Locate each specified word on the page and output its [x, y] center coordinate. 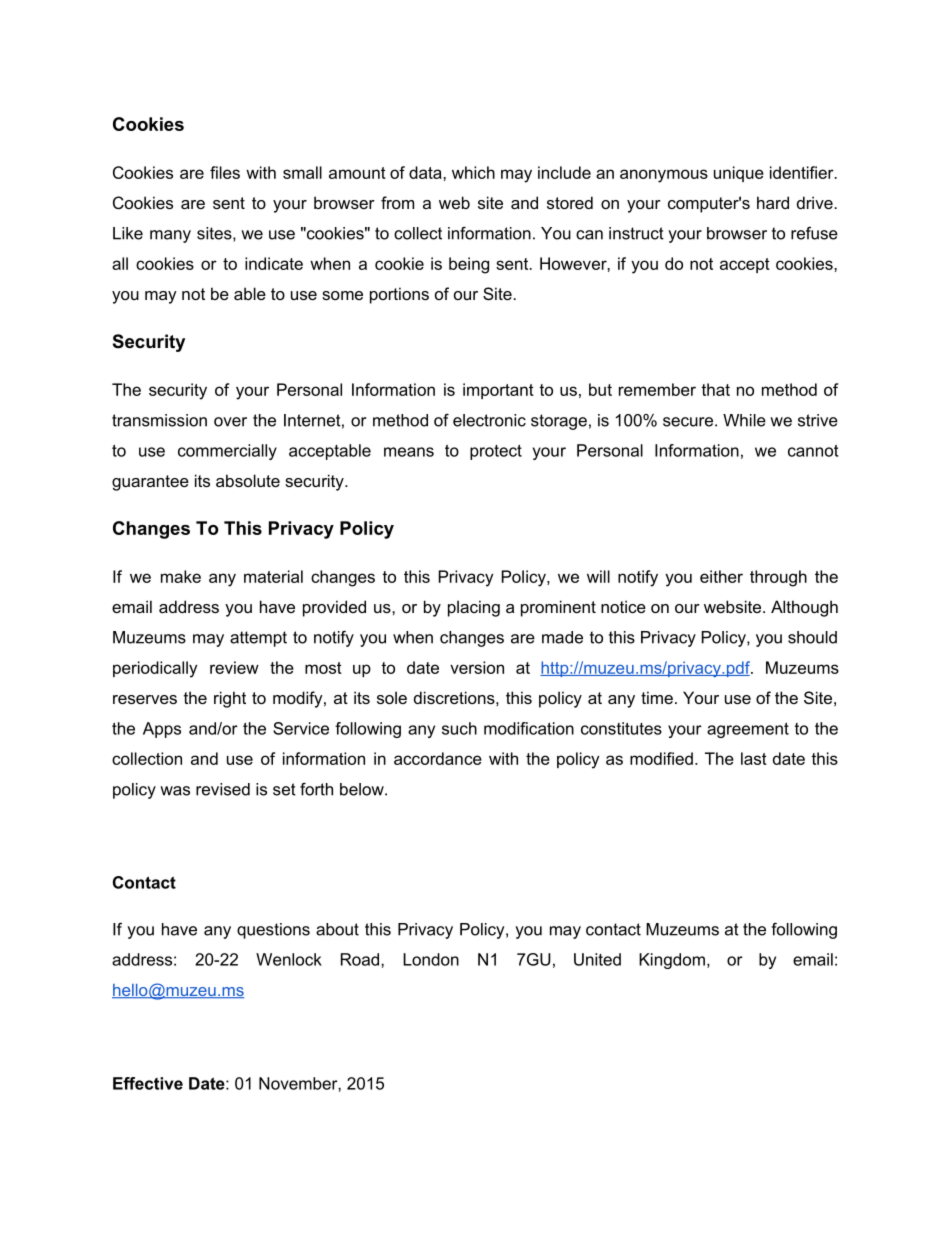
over [230, 422]
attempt [258, 639]
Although [804, 608]
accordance [438, 758]
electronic [489, 420]
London [431, 959]
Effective [148, 1083]
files [225, 172]
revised [223, 789]
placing [474, 608]
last [754, 758]
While [744, 420]
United [597, 959]
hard [773, 202]
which [473, 172]
